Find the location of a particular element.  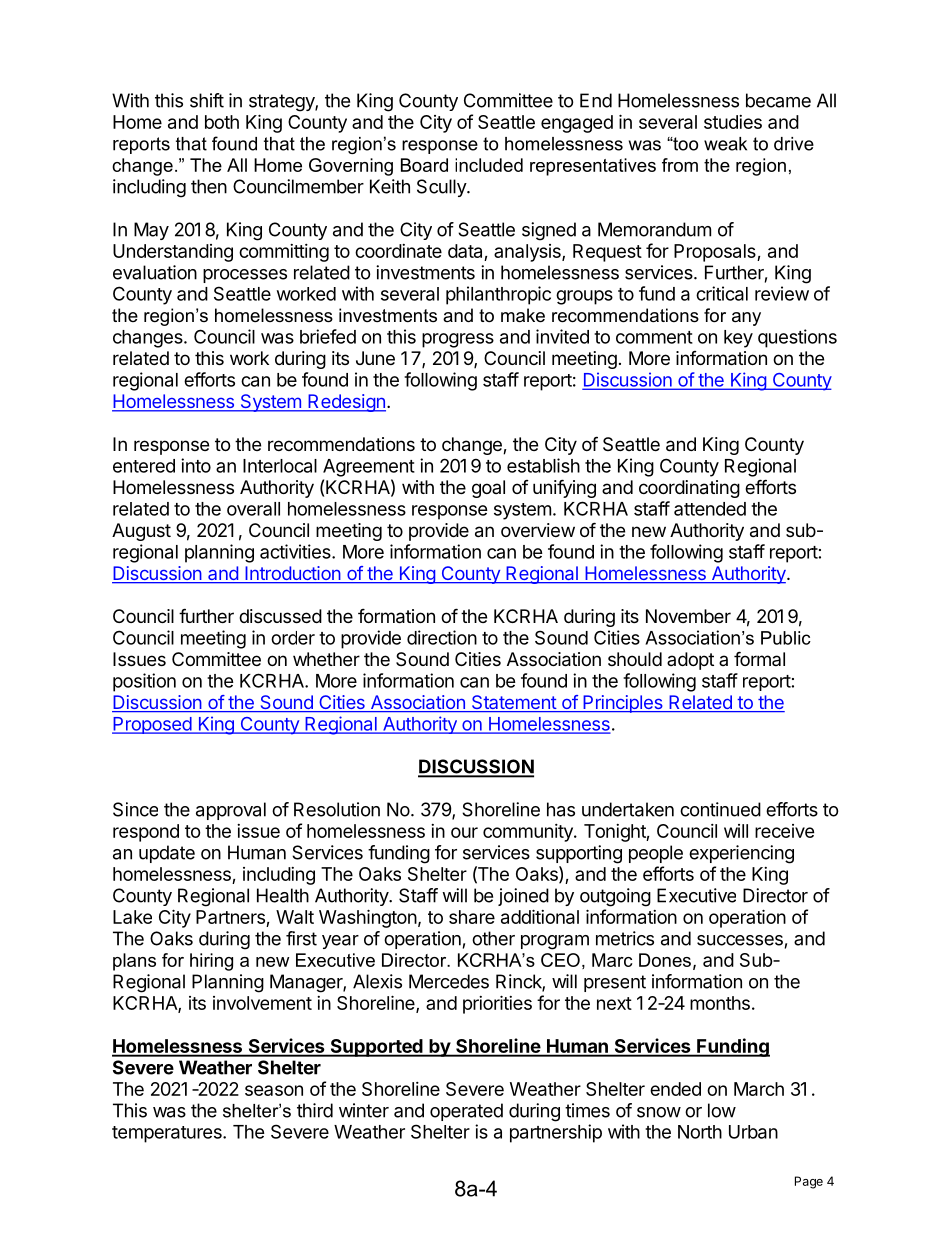

approval is located at coordinates (231, 811).
